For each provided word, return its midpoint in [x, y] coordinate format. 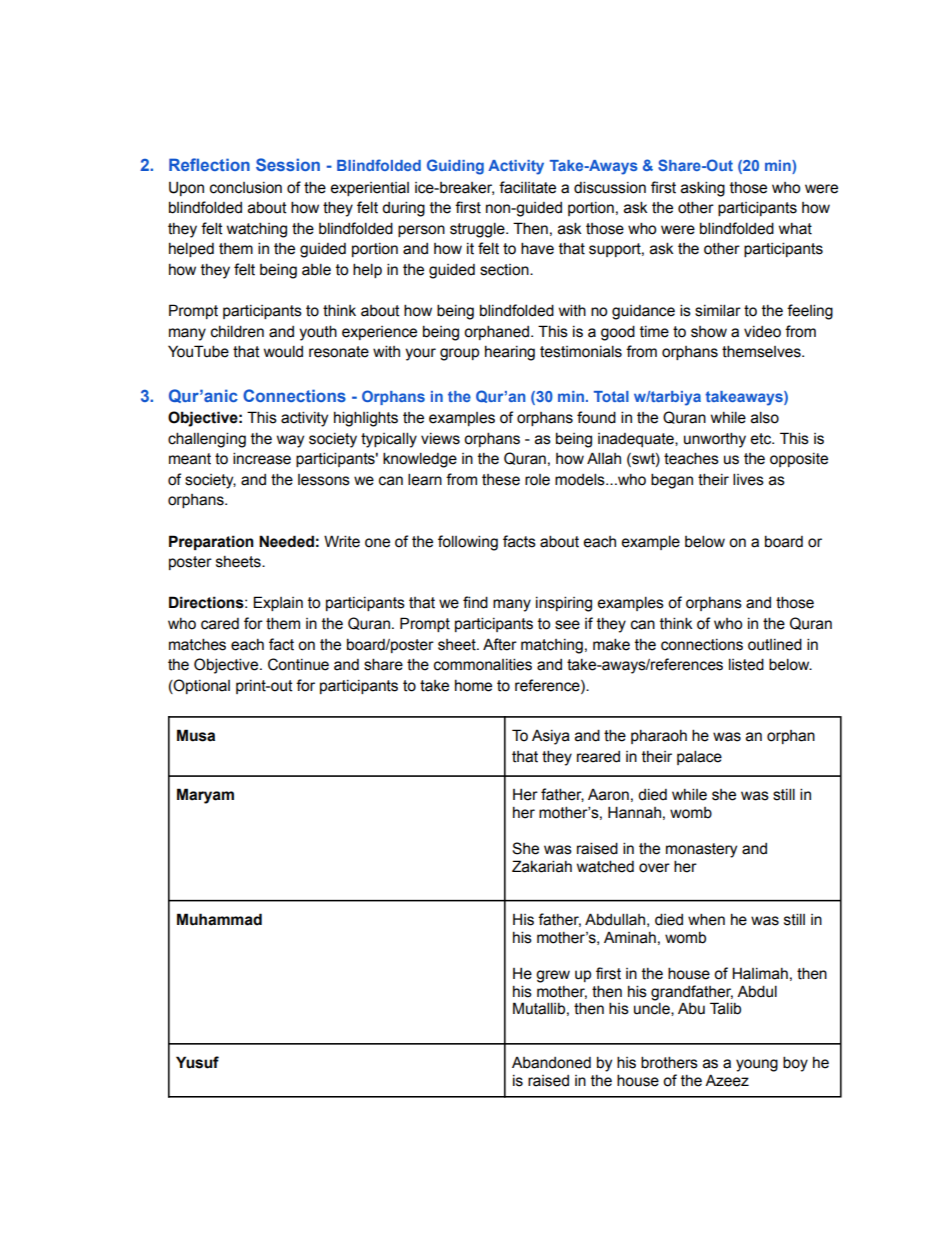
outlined [775, 644]
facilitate [527, 187]
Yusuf [197, 1062]
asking [703, 189]
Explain [278, 603]
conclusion [246, 188]
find [475, 602]
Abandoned [551, 1063]
